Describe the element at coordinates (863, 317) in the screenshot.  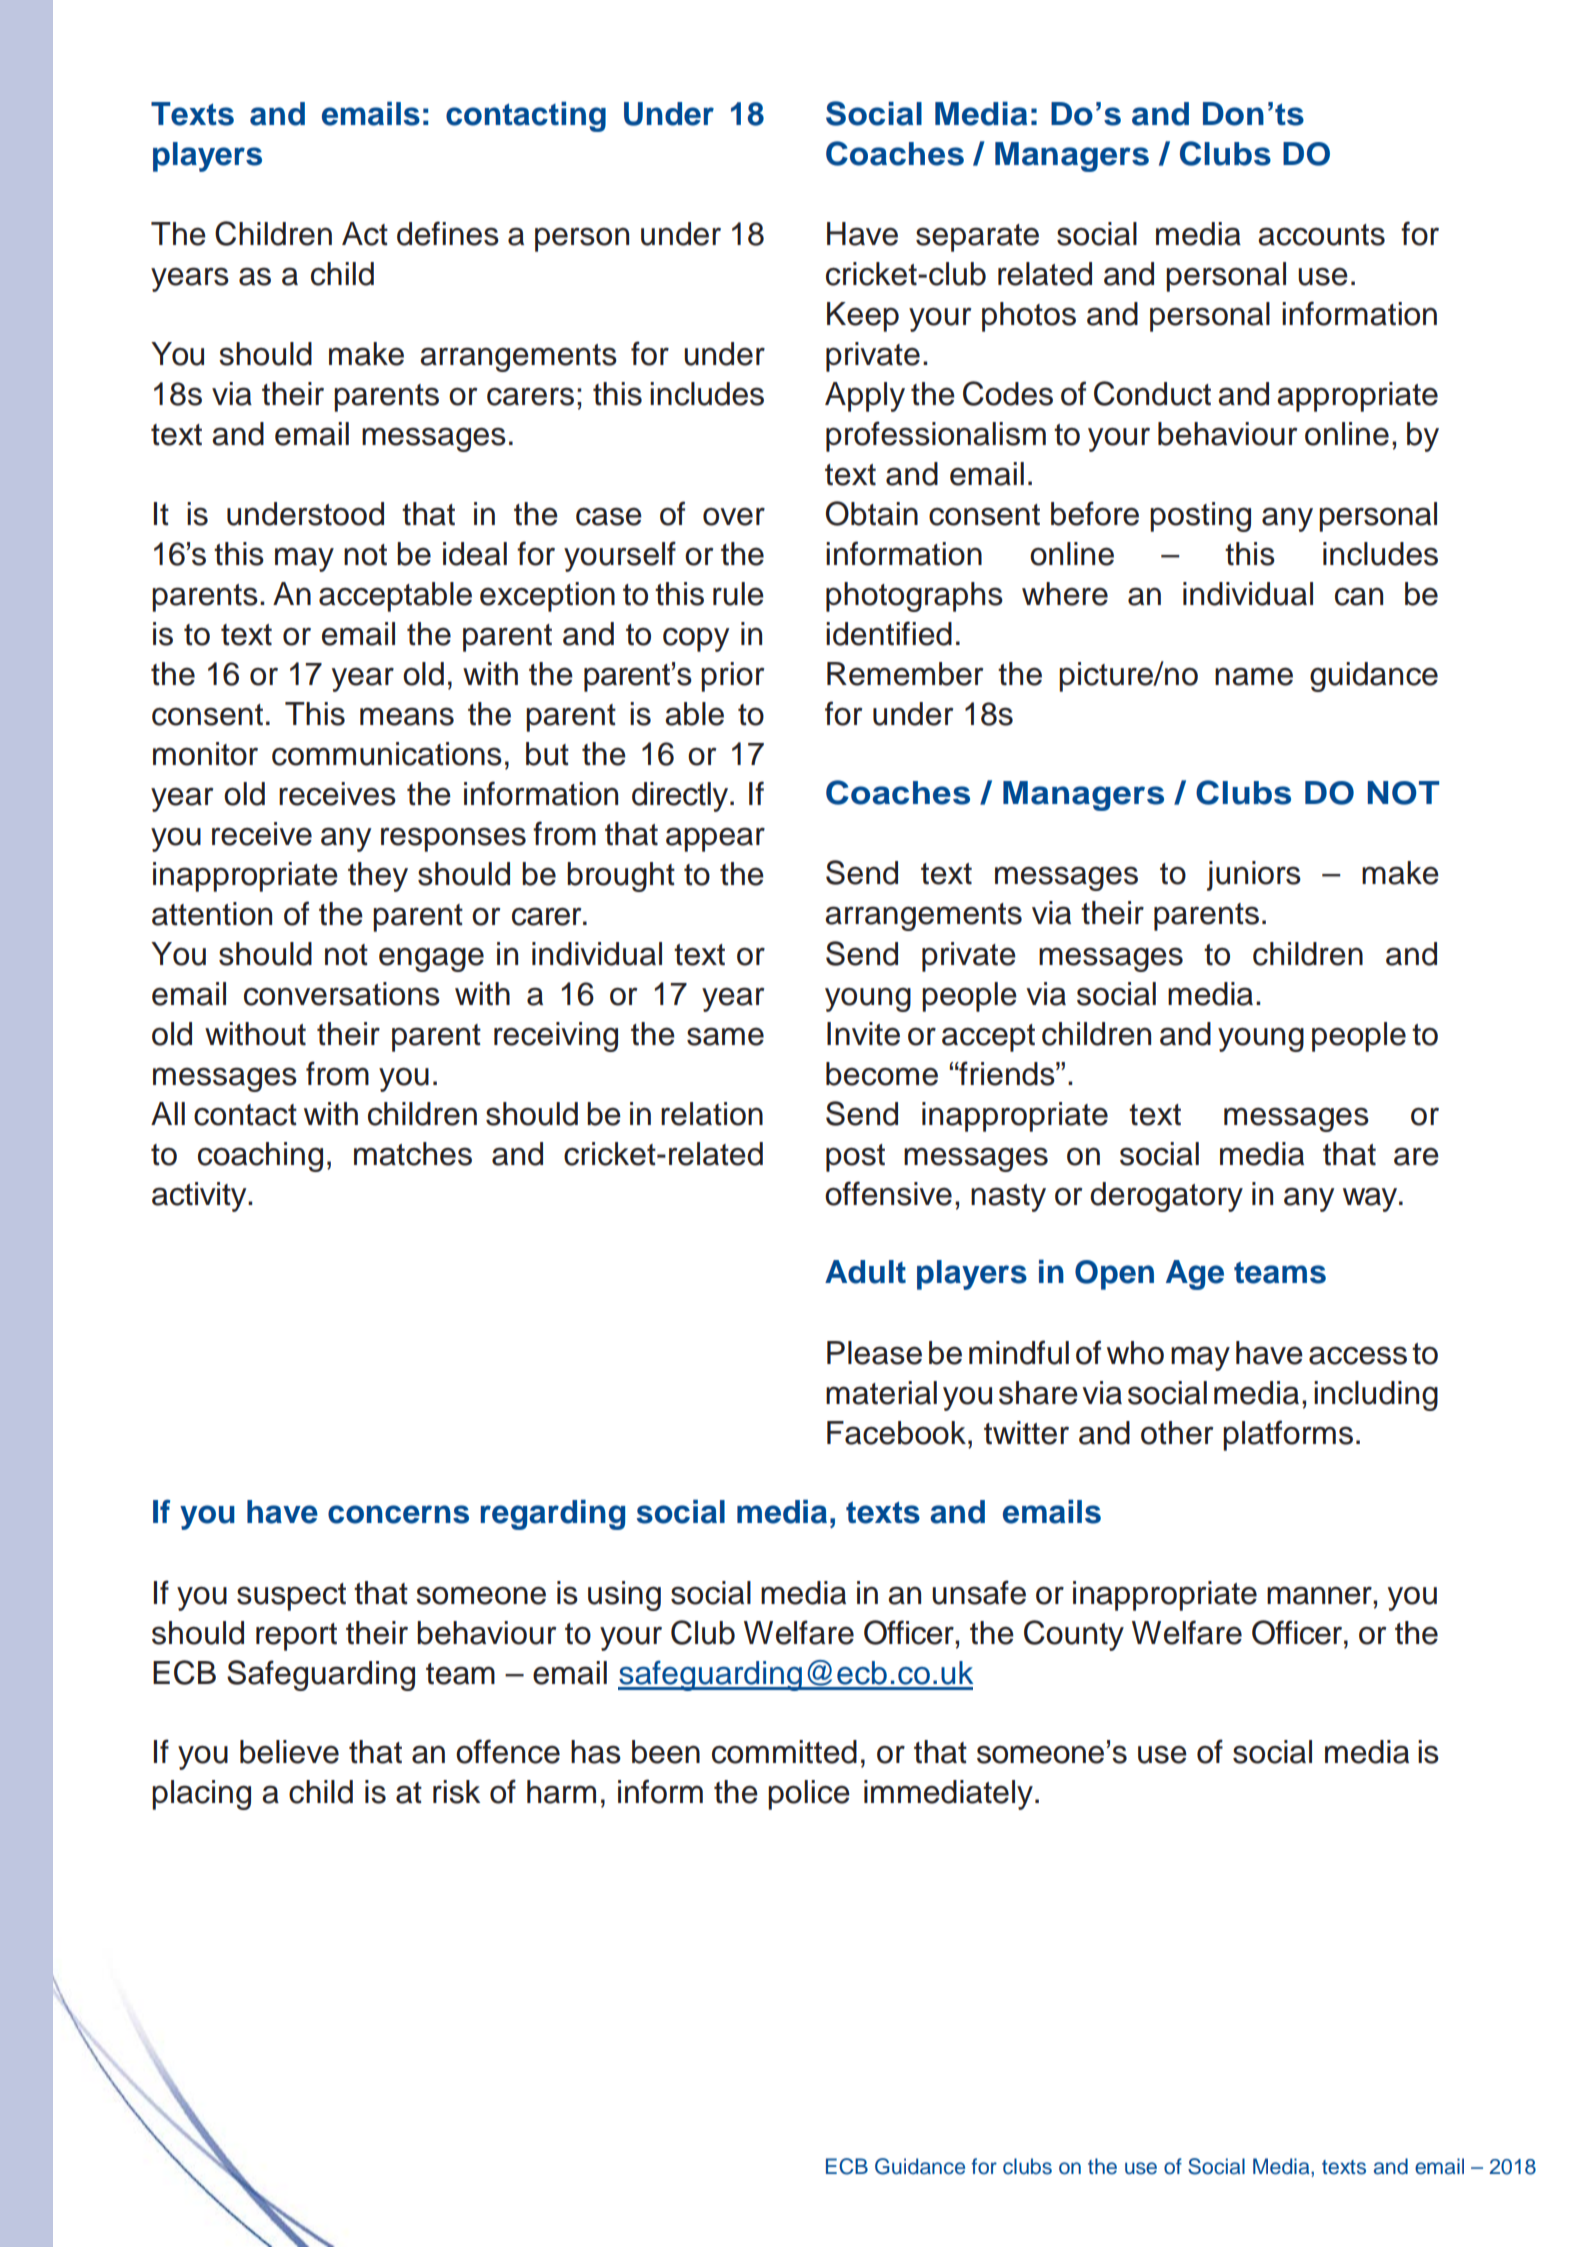
I see `Keep` at that location.
